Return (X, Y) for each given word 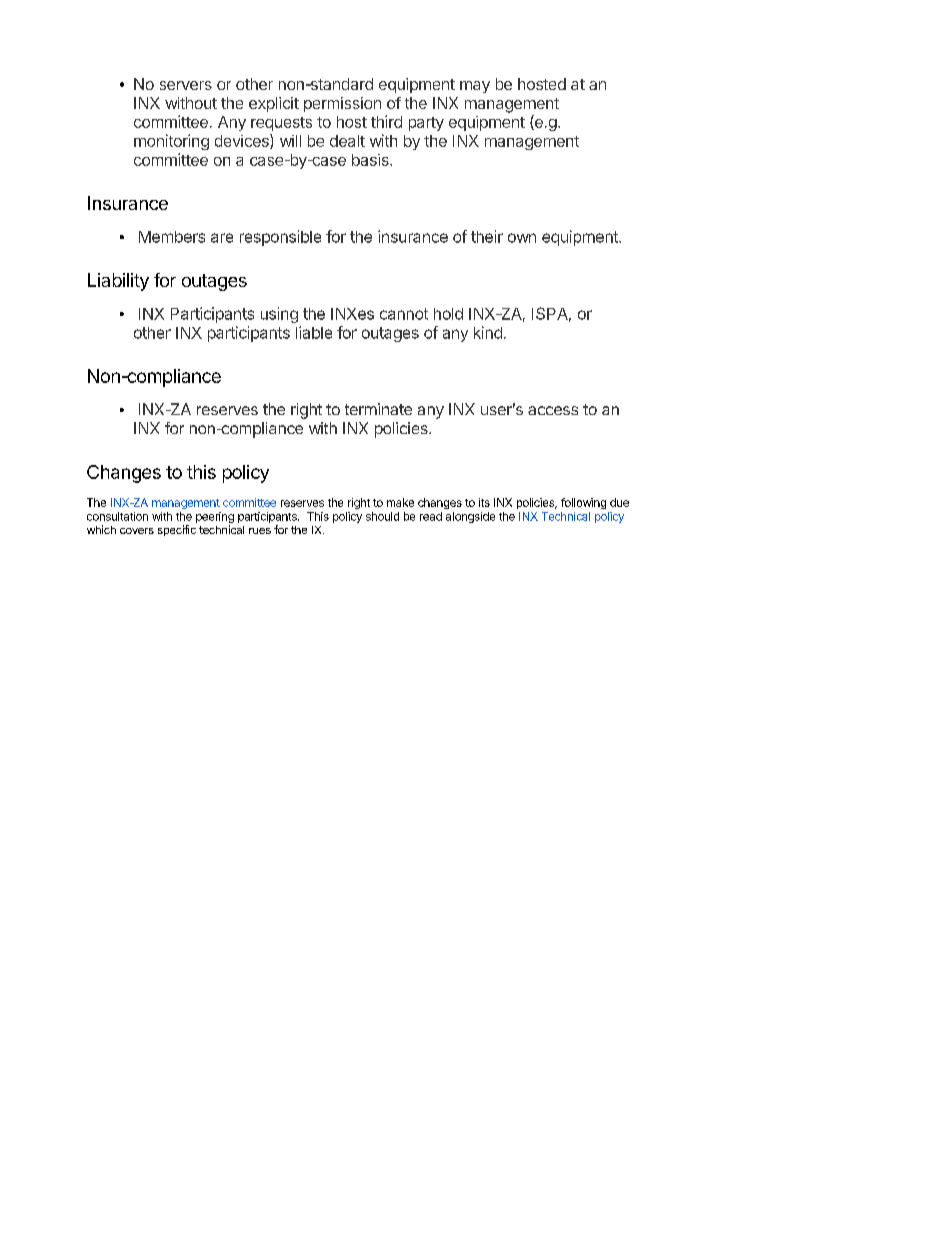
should (382, 516)
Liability (118, 282)
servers (186, 85)
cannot (404, 314)
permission (342, 104)
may (475, 87)
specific (177, 530)
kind (488, 332)
